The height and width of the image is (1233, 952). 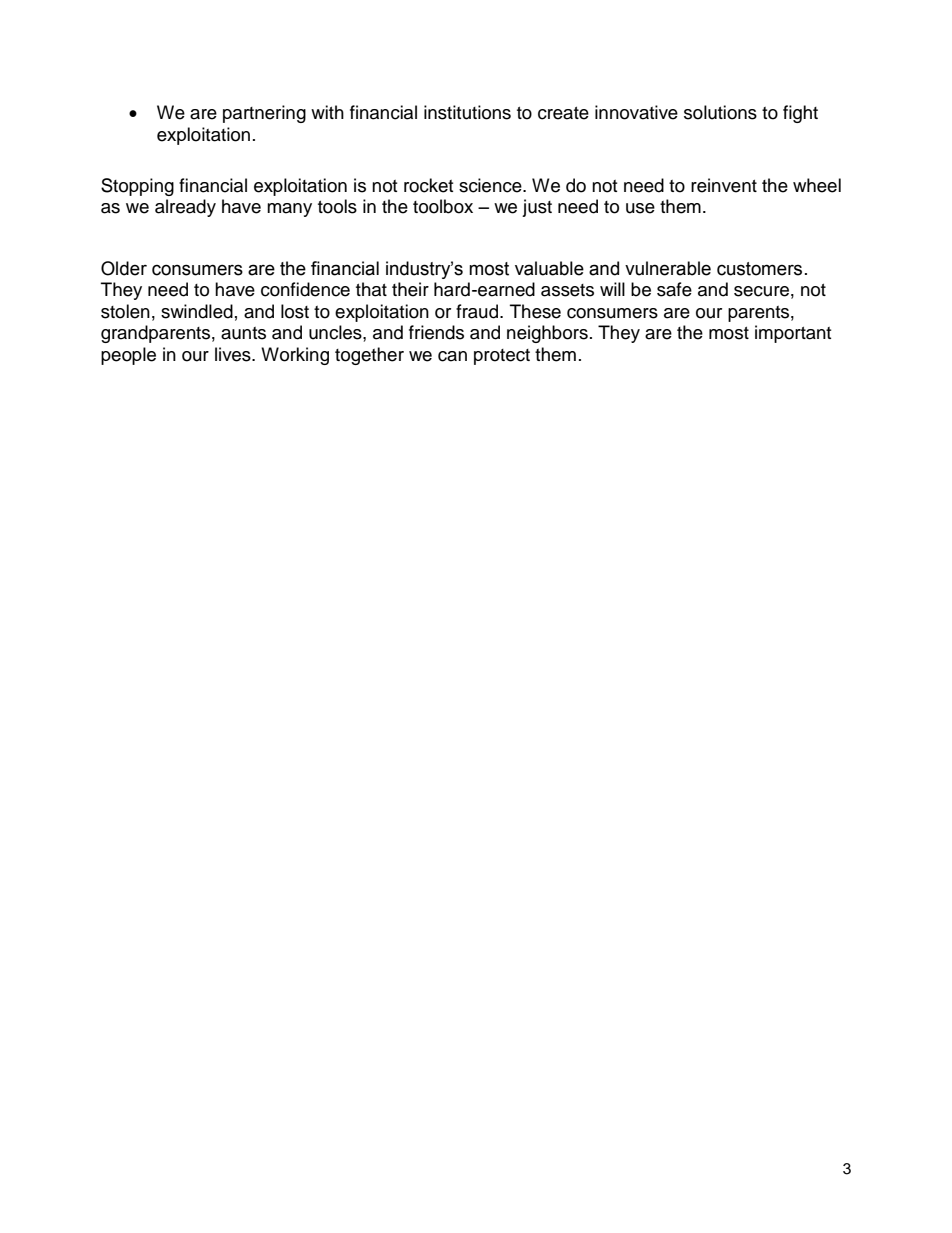 What do you see at coordinates (410, 289) in the image?
I see `their` at bounding box center [410, 289].
